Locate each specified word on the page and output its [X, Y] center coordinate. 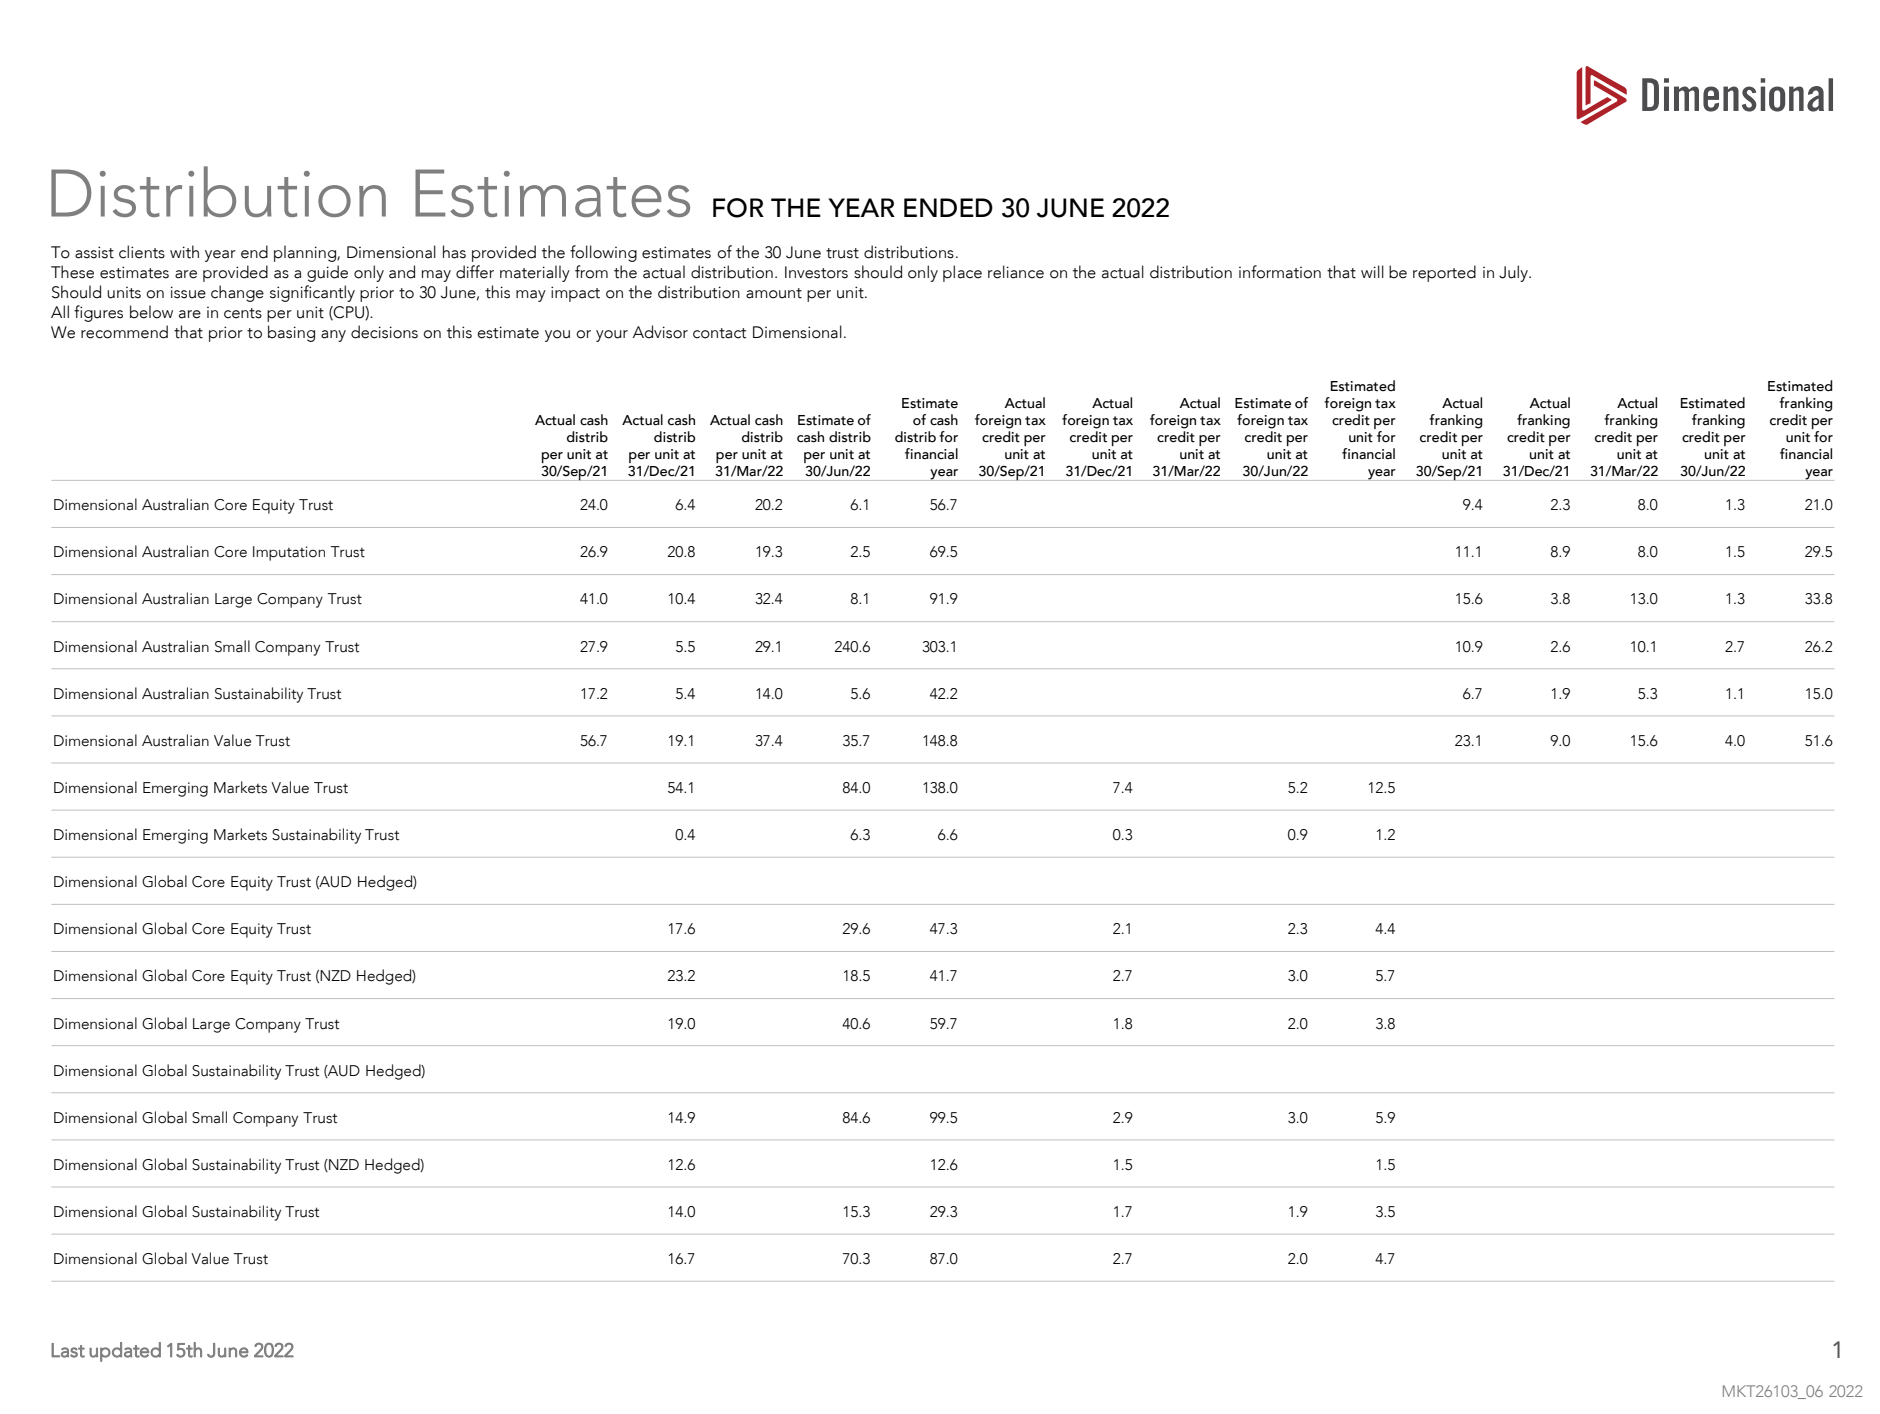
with [184, 252]
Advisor [660, 332]
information [1280, 272]
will [1372, 271]
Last [68, 1350]
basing [291, 333]
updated [125, 1352]
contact [719, 333]
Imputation [289, 553]
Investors [816, 272]
